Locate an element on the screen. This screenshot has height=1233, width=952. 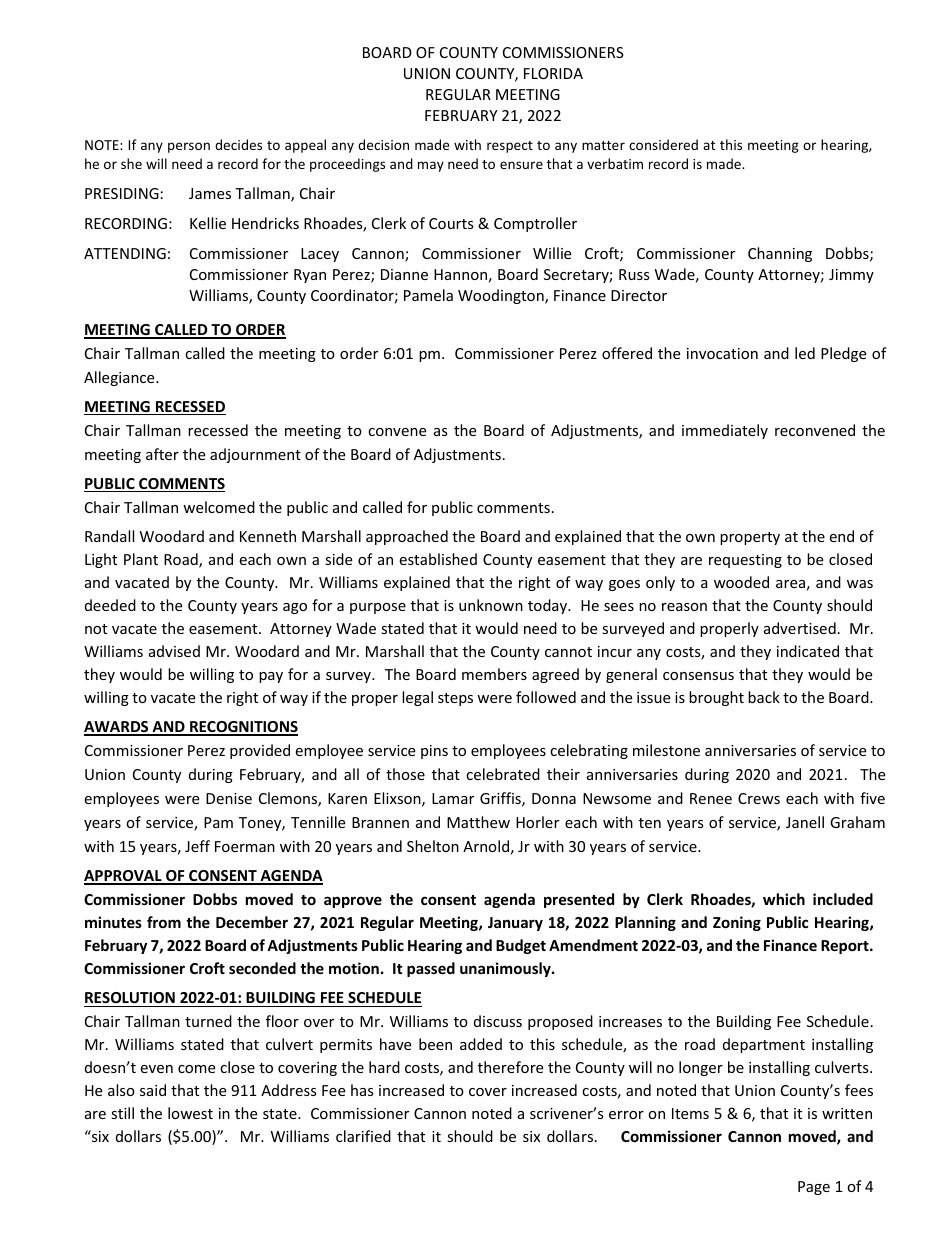
respect is located at coordinates (510, 147).
